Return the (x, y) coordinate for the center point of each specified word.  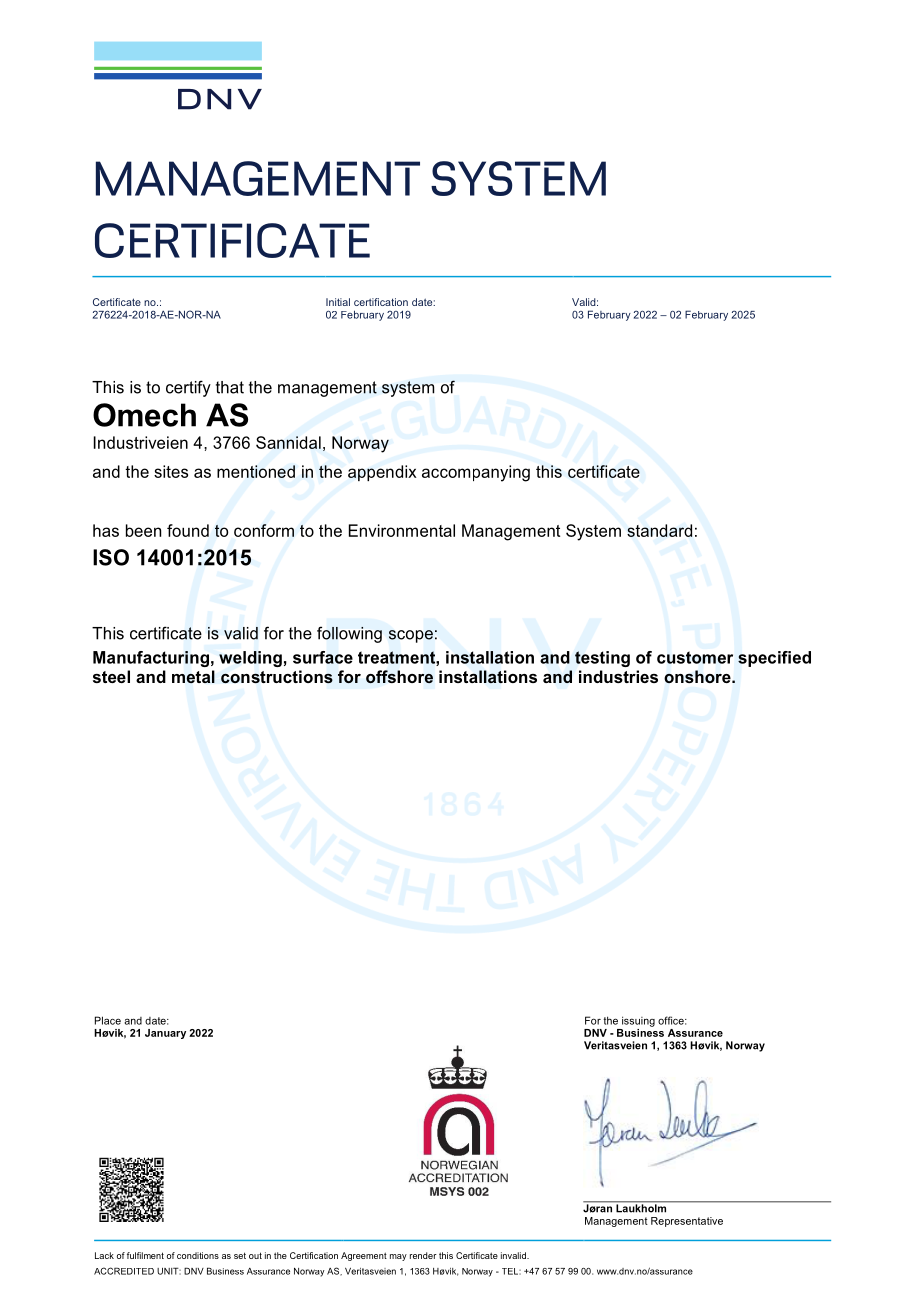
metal (193, 676)
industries (618, 676)
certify (188, 388)
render (423, 1255)
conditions (198, 1255)
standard (659, 530)
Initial (338, 302)
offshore (399, 677)
